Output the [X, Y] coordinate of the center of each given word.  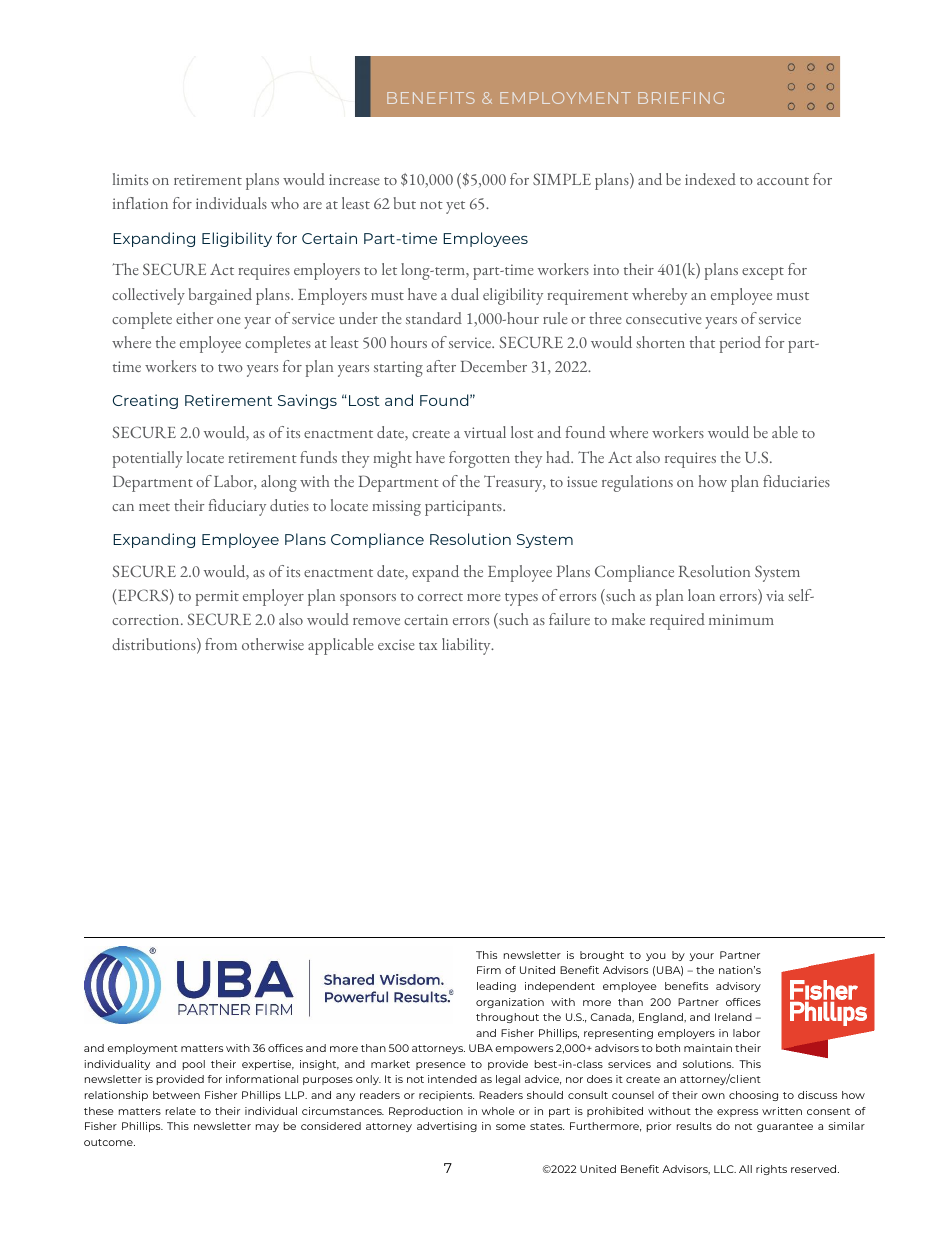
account [783, 181]
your [701, 957]
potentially [148, 459]
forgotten [479, 459]
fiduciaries [796, 481]
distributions [155, 645]
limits [130, 179]
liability [467, 646]
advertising [447, 1127]
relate [181, 1111]
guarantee [785, 1127]
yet [455, 207]
